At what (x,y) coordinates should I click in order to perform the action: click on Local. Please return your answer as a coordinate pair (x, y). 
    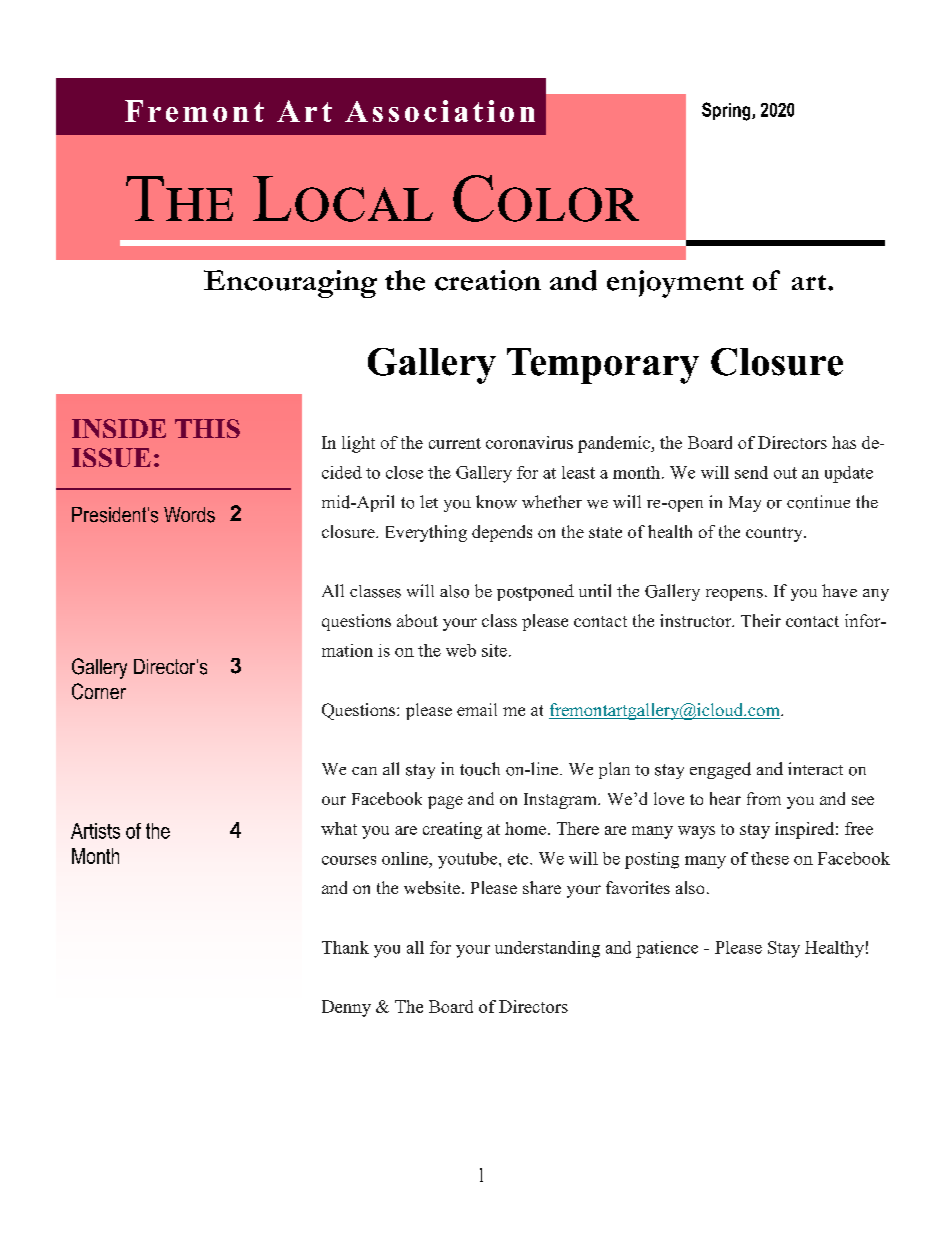
    Looking at the image, I should click on (343, 199).
